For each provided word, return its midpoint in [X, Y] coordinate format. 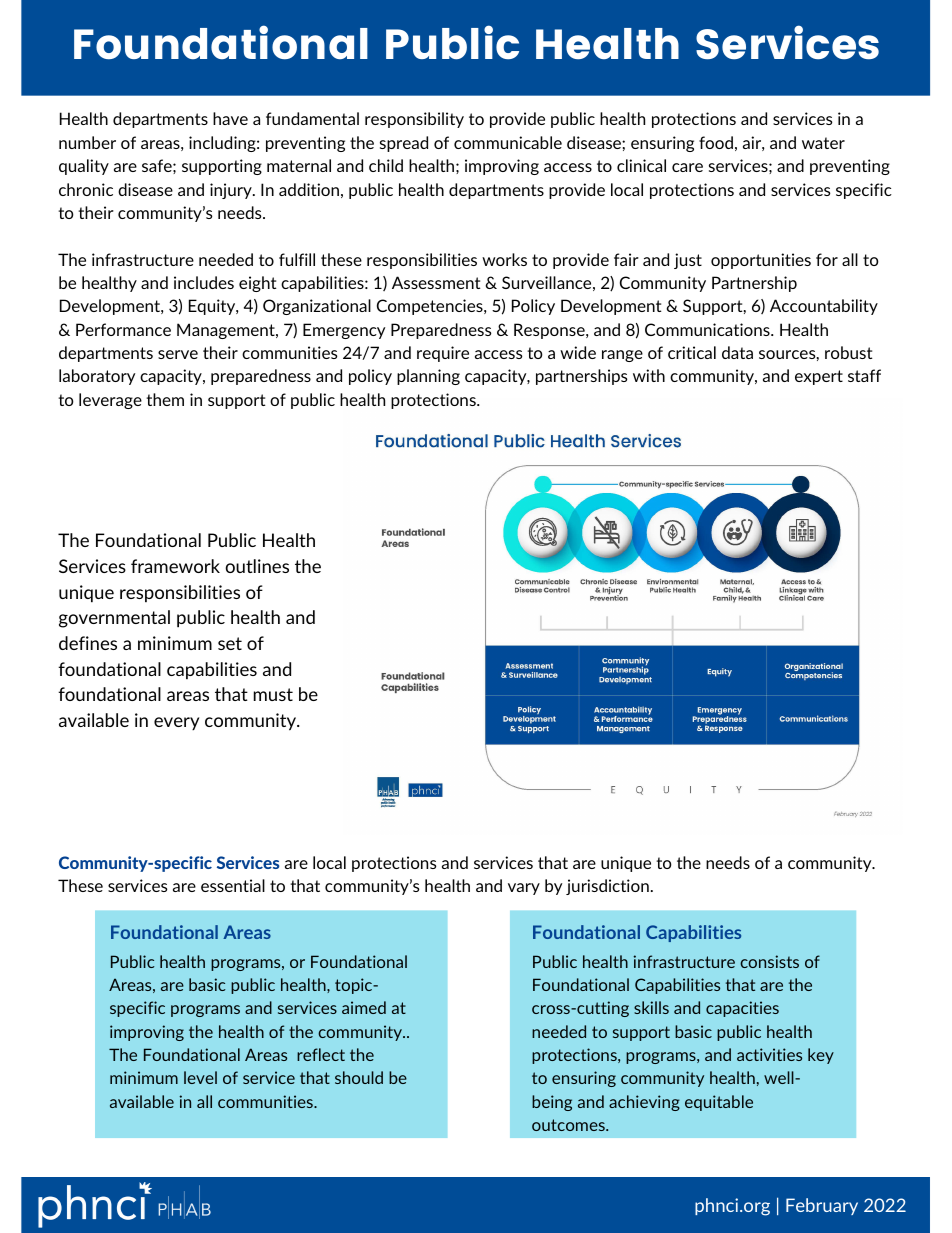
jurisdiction [607, 887]
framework [175, 566]
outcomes [569, 1125]
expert [819, 377]
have [230, 118]
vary [524, 889]
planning [428, 377]
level [200, 1077]
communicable [508, 142]
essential [233, 885]
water [823, 143]
